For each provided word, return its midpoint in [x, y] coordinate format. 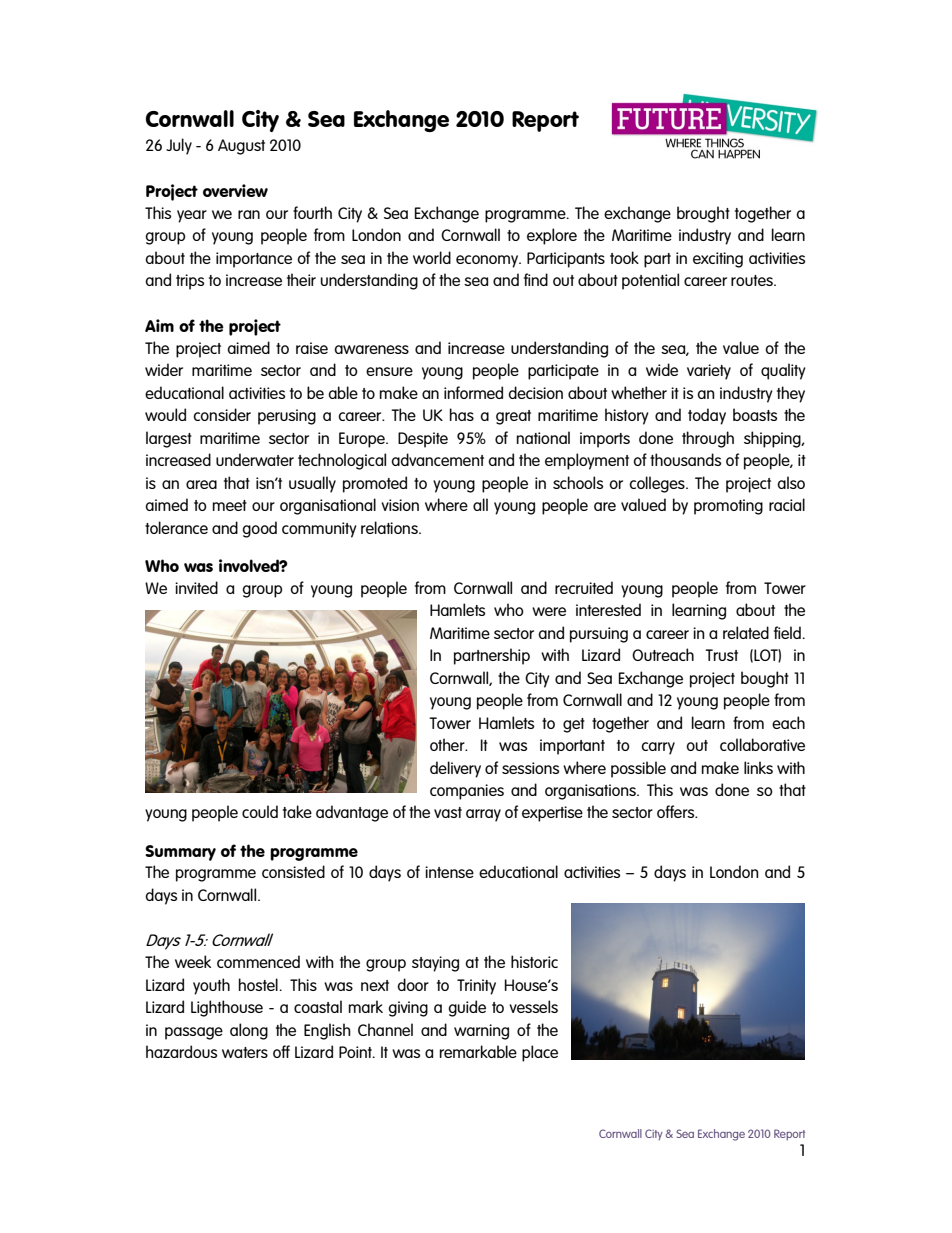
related [746, 632]
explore [552, 236]
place [540, 1053]
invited [196, 587]
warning [481, 1032]
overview [235, 190]
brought [703, 214]
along [249, 1031]
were [549, 611]
